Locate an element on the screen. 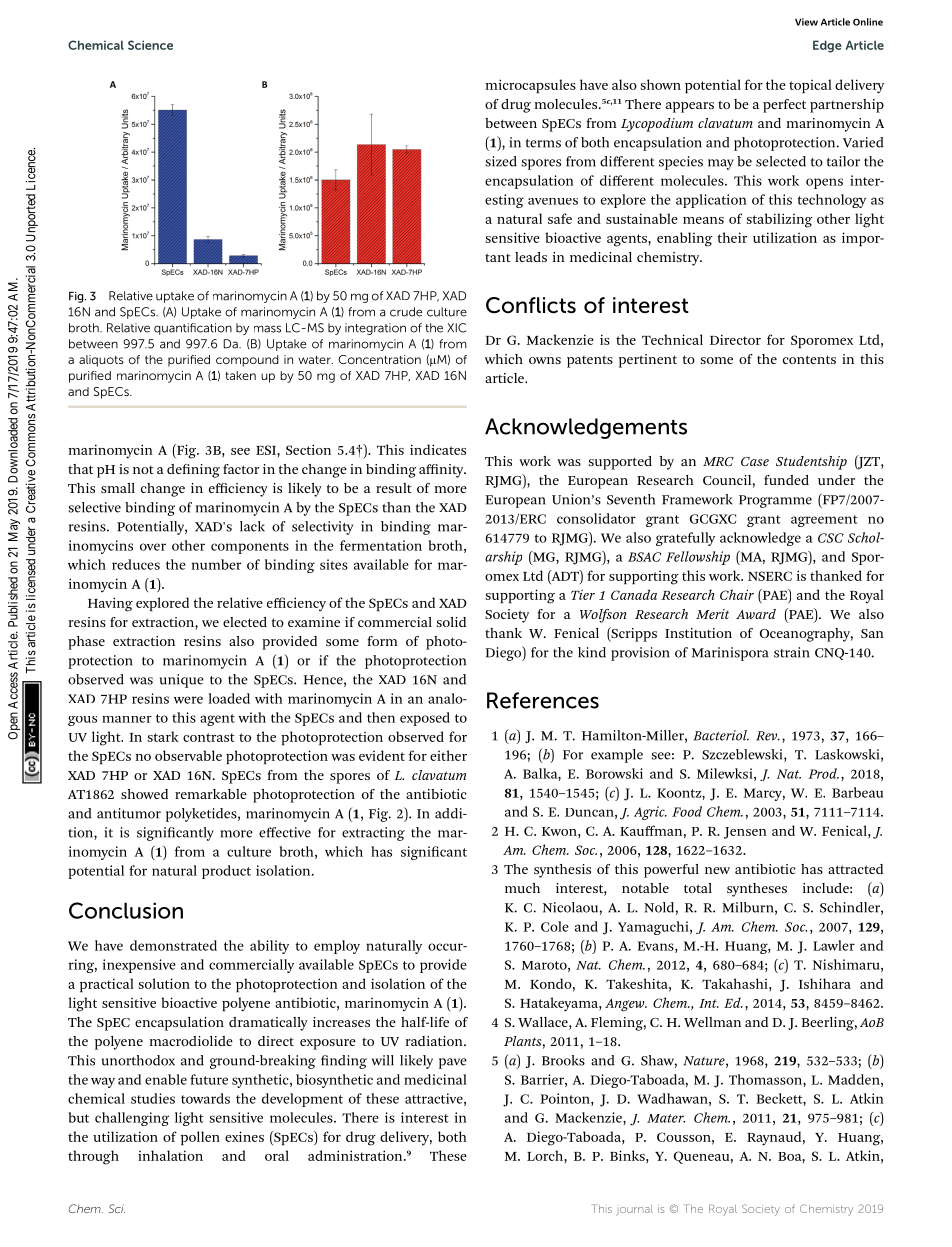 This screenshot has width=952, height=1247. microcapsules is located at coordinates (531, 86).
